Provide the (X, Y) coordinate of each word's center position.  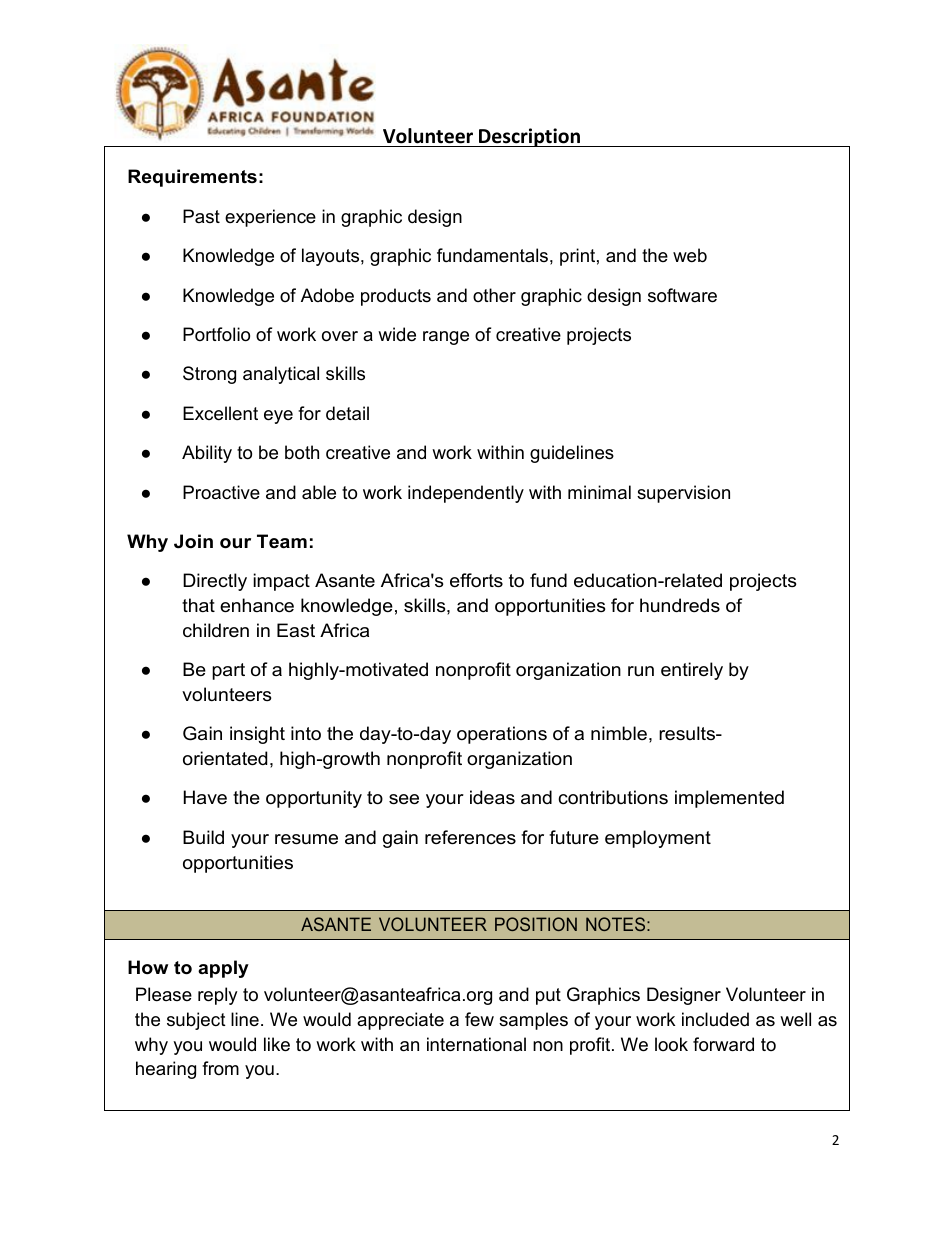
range (446, 338)
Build (203, 837)
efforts (476, 580)
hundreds (680, 605)
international (476, 1044)
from (220, 1068)
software (682, 295)
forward (723, 1044)
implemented (729, 799)
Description (529, 137)
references (470, 837)
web (690, 255)
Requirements (192, 178)
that (198, 605)
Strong (209, 375)
